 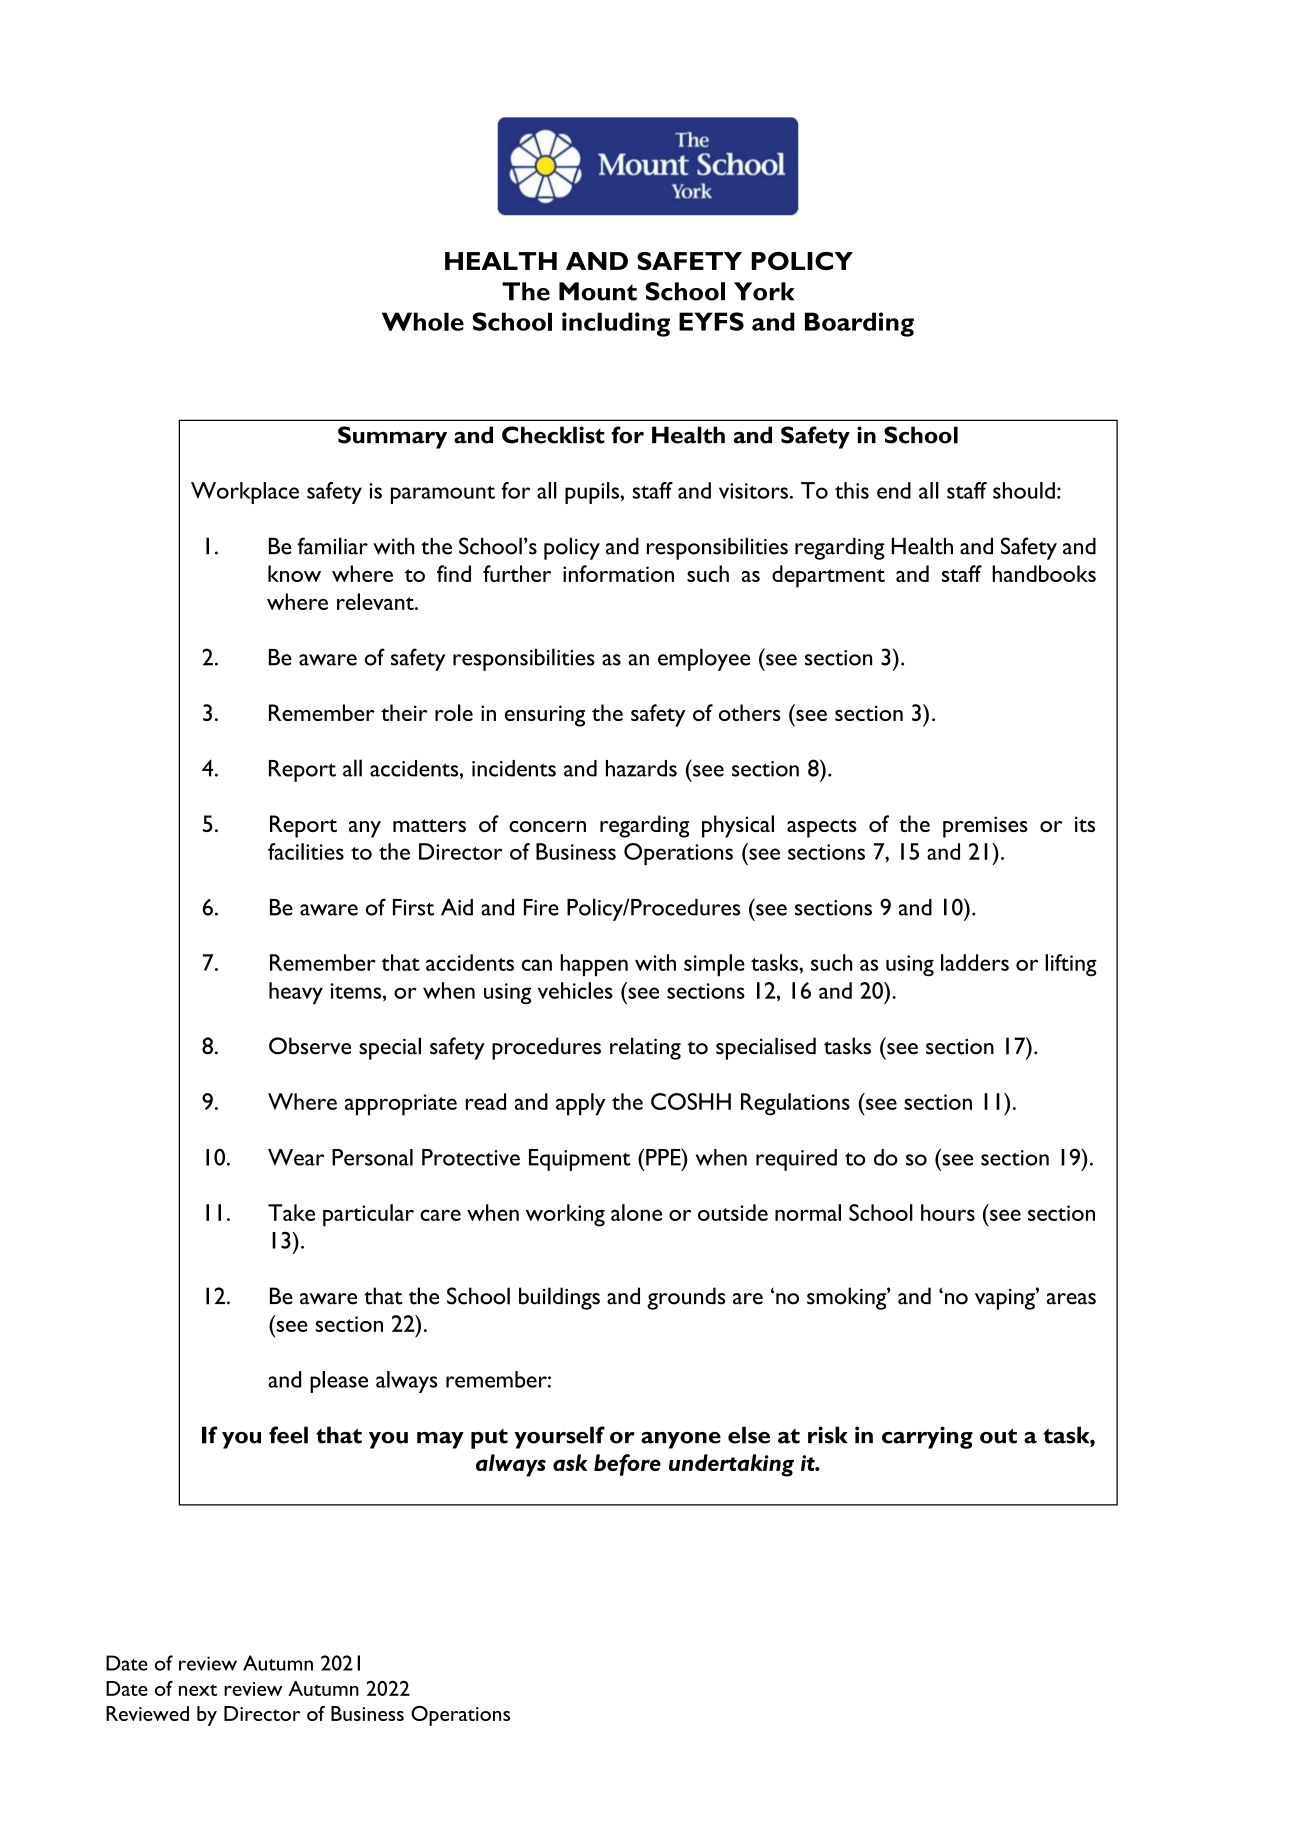 I want to click on handbooks, so click(x=1044, y=573).
